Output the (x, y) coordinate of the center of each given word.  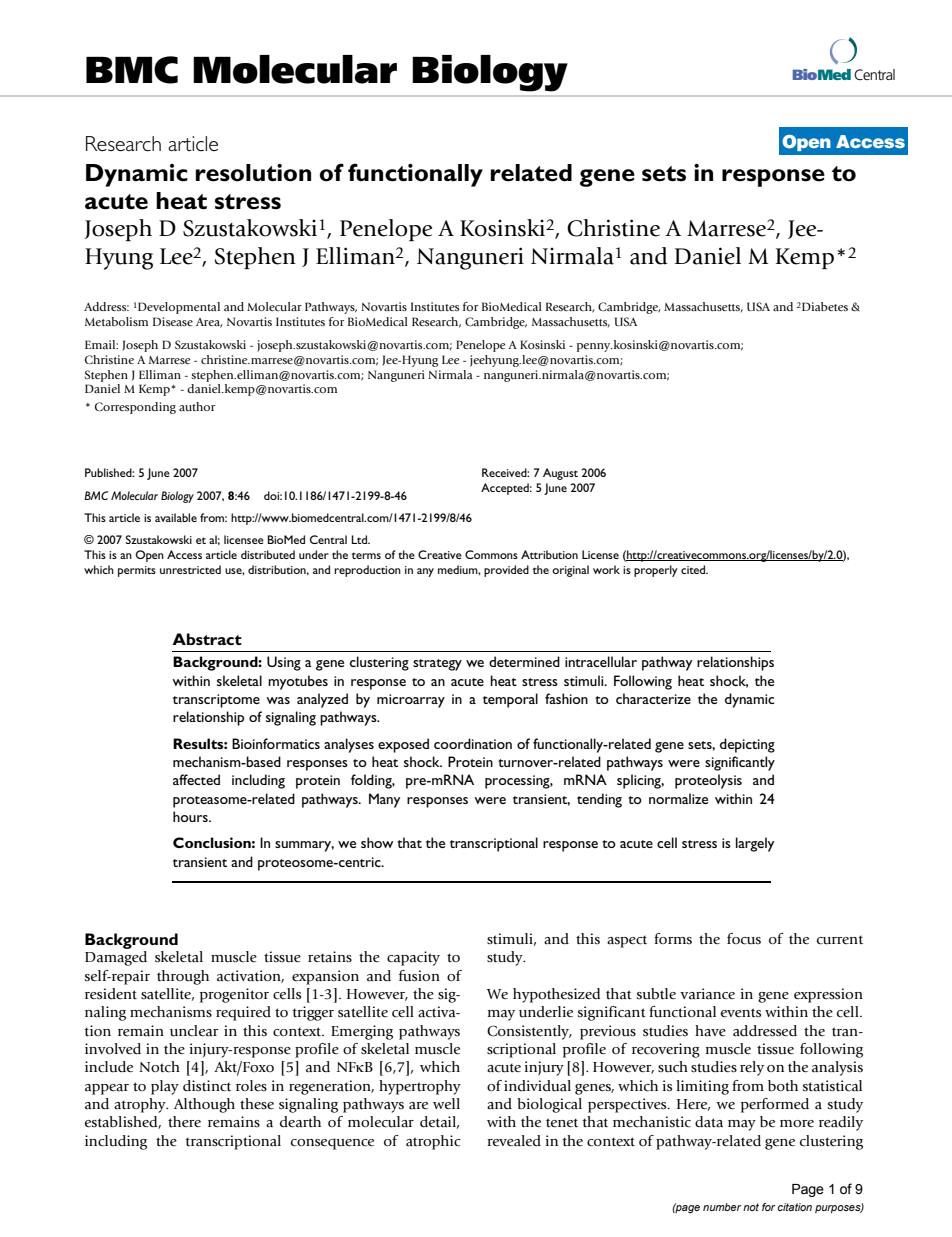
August (560, 474)
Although (204, 1105)
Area (209, 323)
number (722, 1207)
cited (694, 569)
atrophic (433, 1142)
